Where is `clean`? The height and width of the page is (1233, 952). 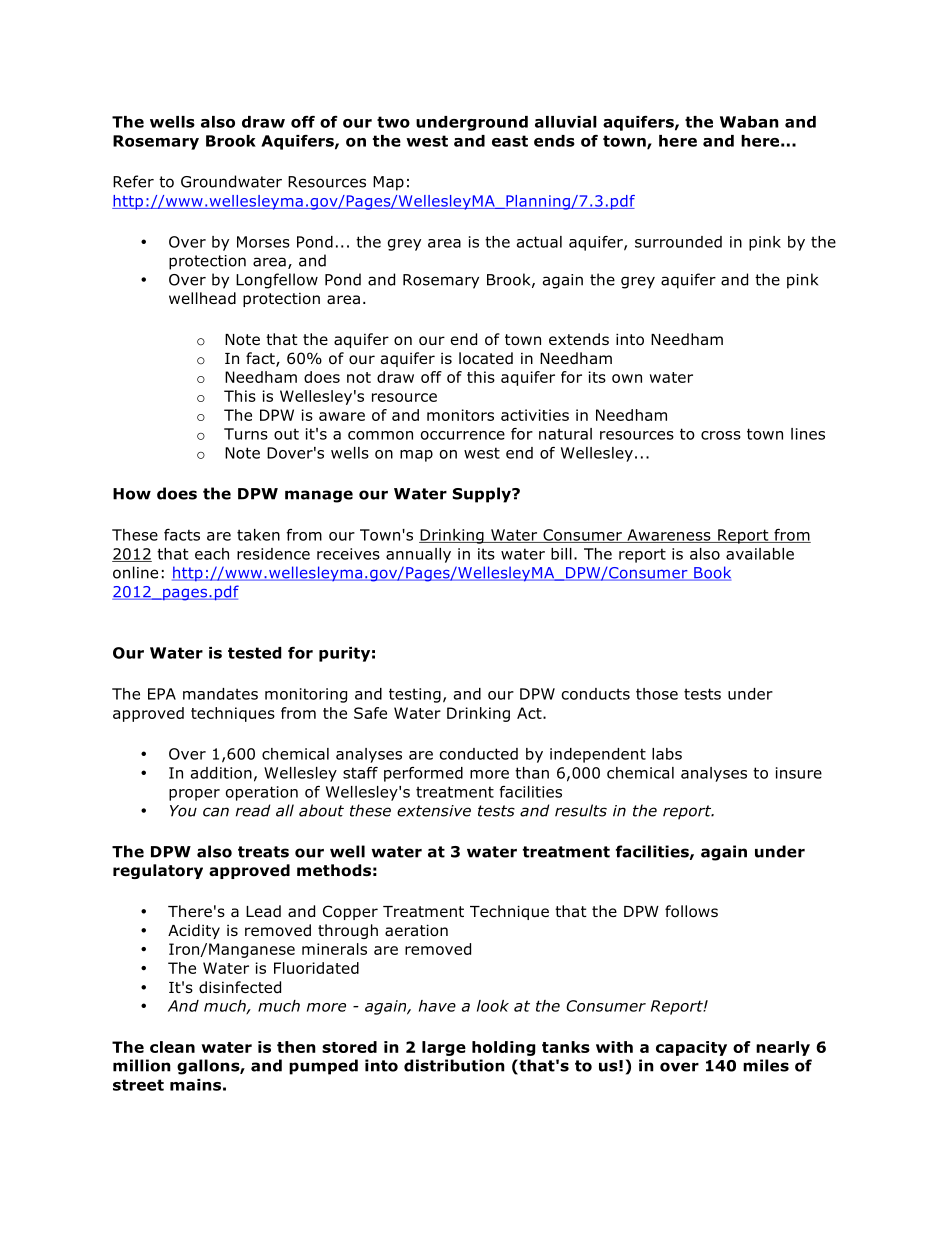
clean is located at coordinates (172, 1047).
